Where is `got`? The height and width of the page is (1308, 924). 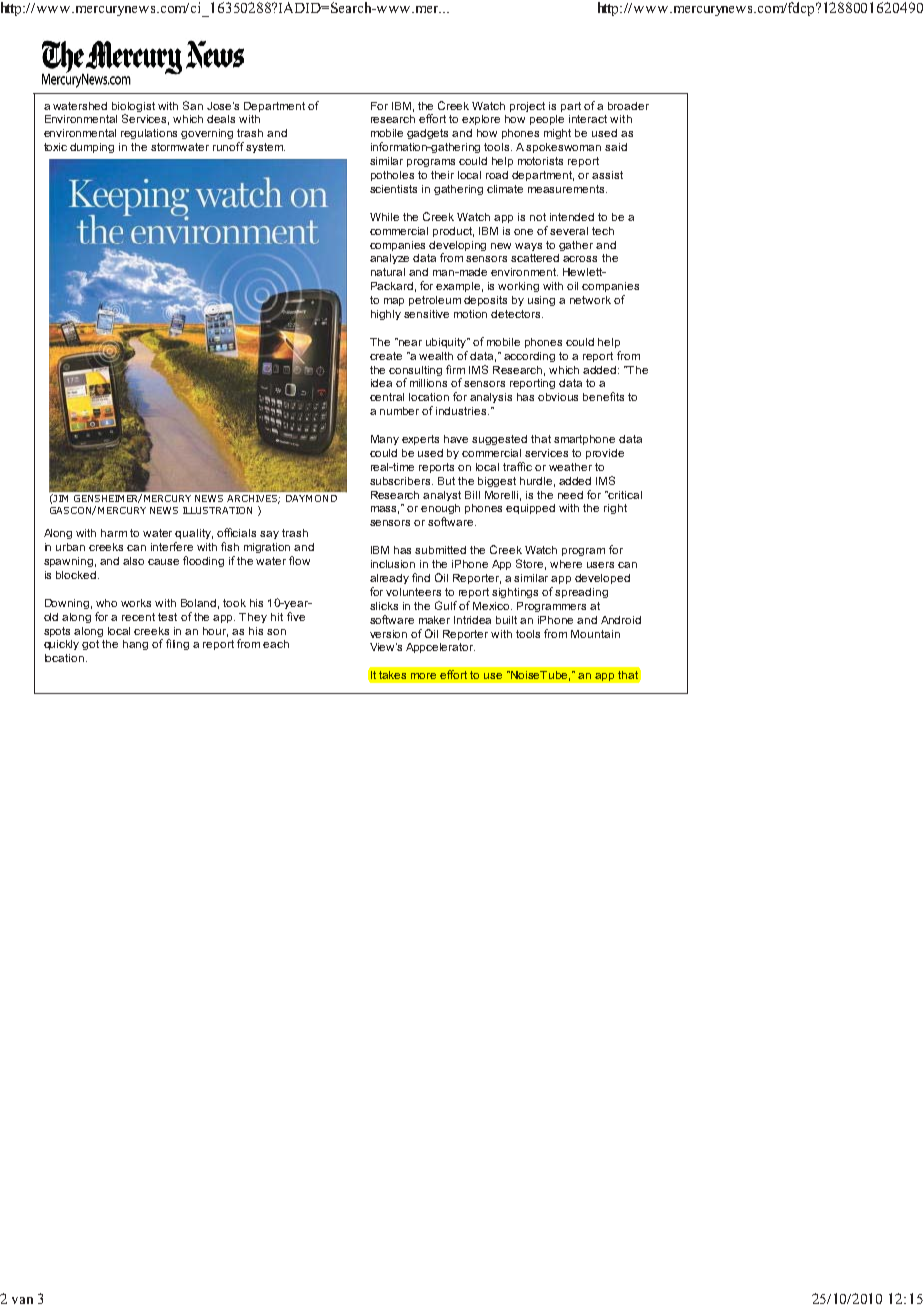 got is located at coordinates (90, 645).
